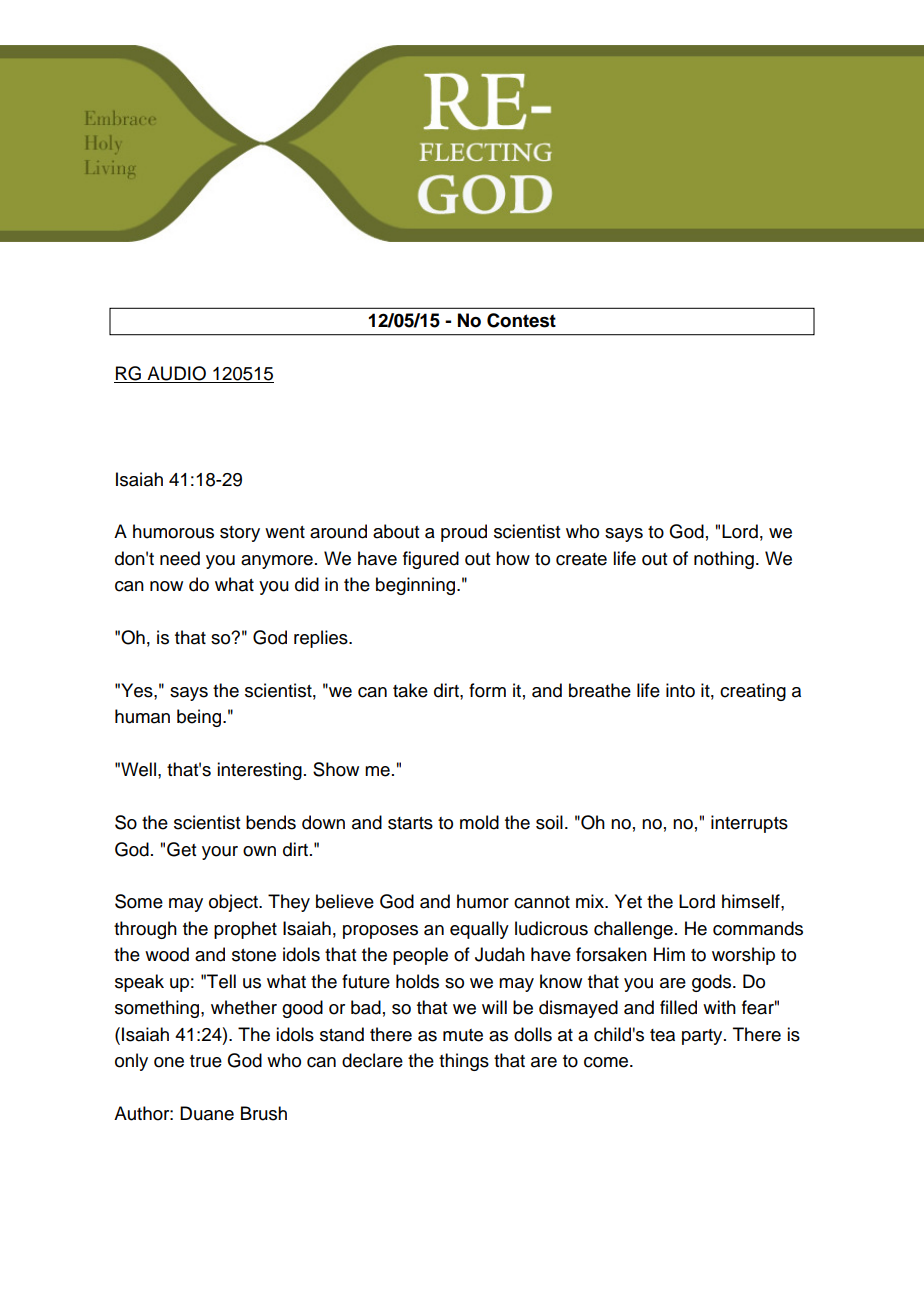 The height and width of the screenshot is (1308, 924). Describe the element at coordinates (207, 1113) in the screenshot. I see `Duane` at that location.
